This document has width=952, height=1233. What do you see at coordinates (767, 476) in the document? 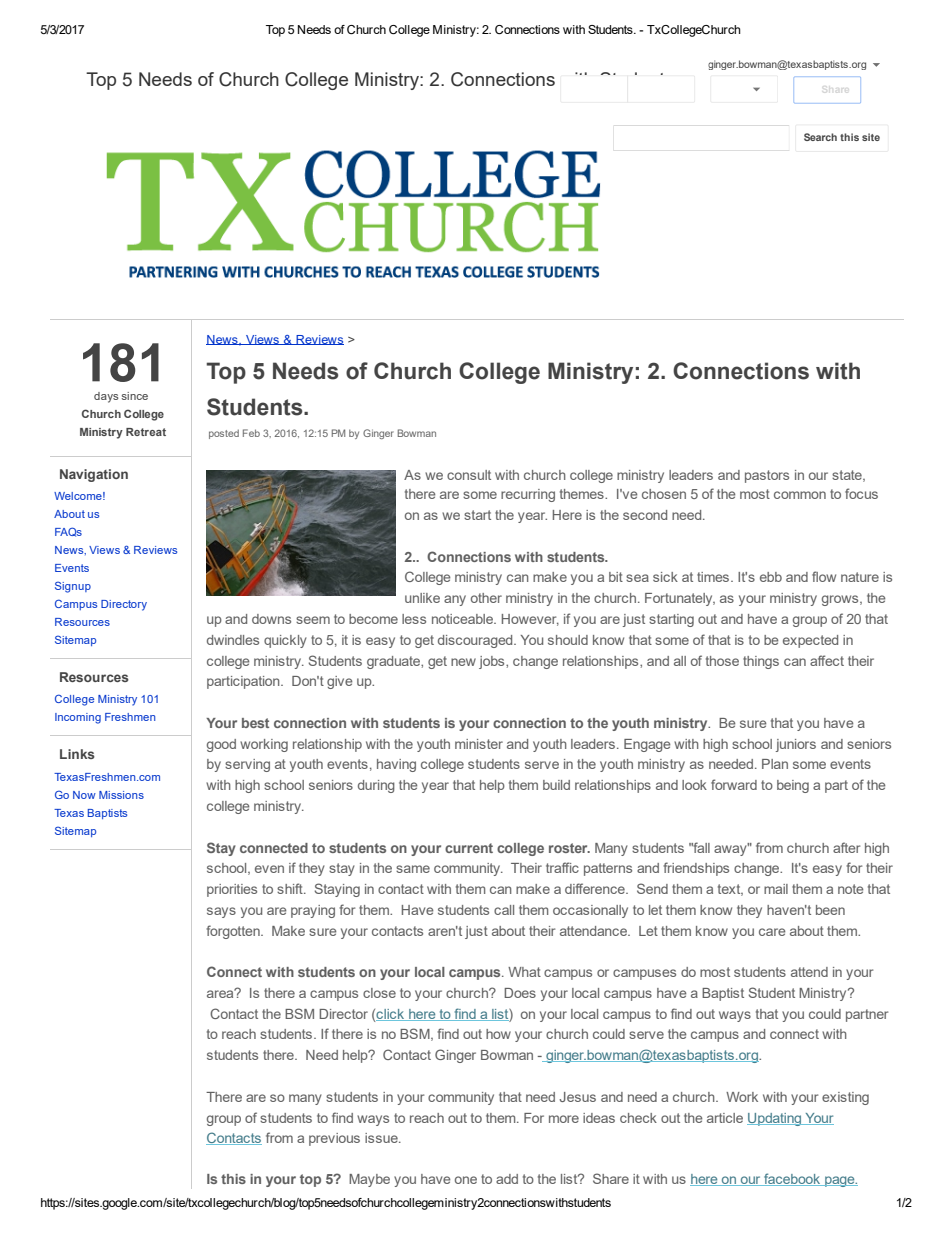
I see `pastors` at bounding box center [767, 476].
